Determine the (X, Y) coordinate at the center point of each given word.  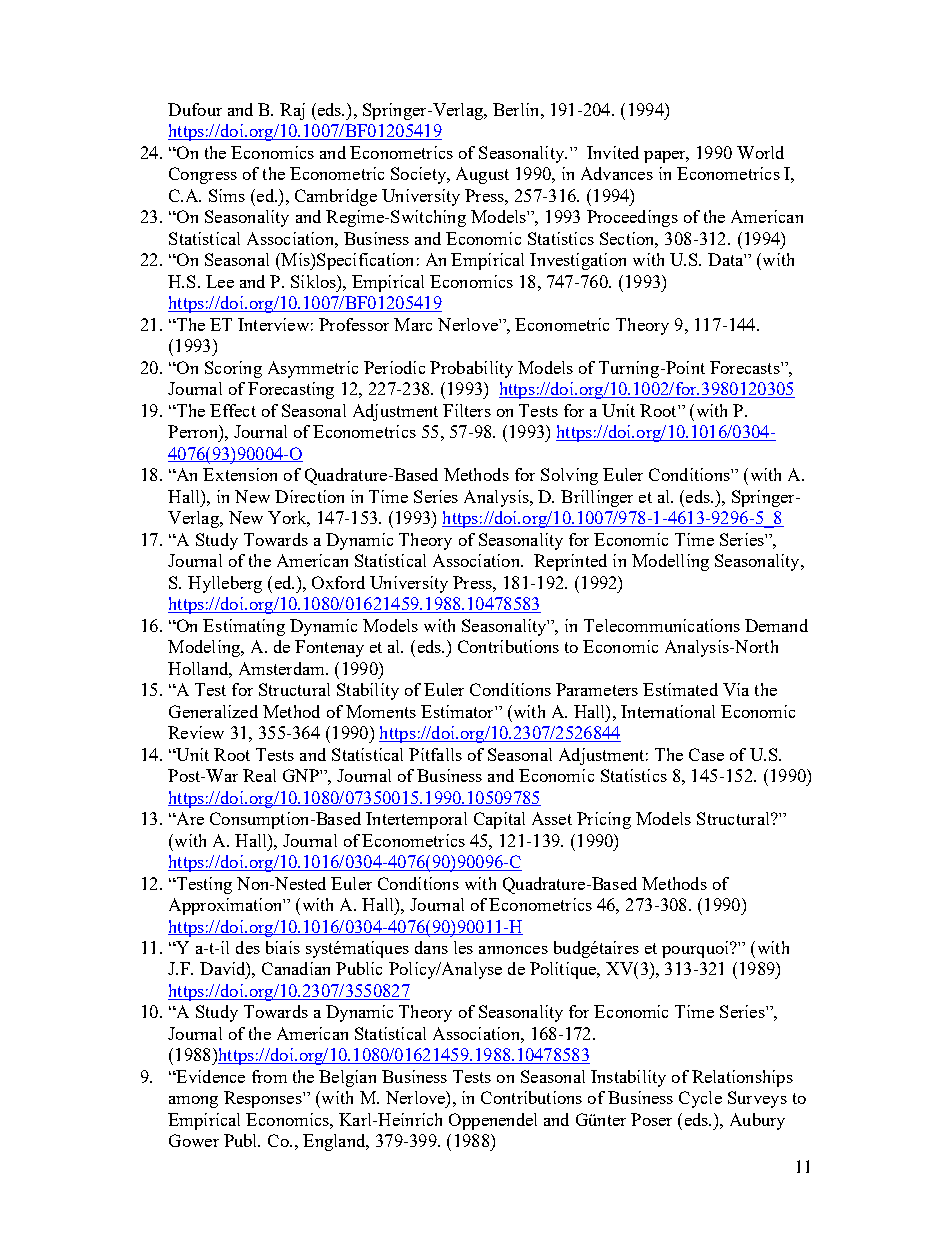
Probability (471, 369)
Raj (292, 111)
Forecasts (746, 367)
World (760, 152)
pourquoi (696, 949)
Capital (499, 820)
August (482, 175)
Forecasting (291, 390)
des (248, 947)
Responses (264, 1099)
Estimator (458, 711)
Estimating (244, 627)
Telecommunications (662, 625)
